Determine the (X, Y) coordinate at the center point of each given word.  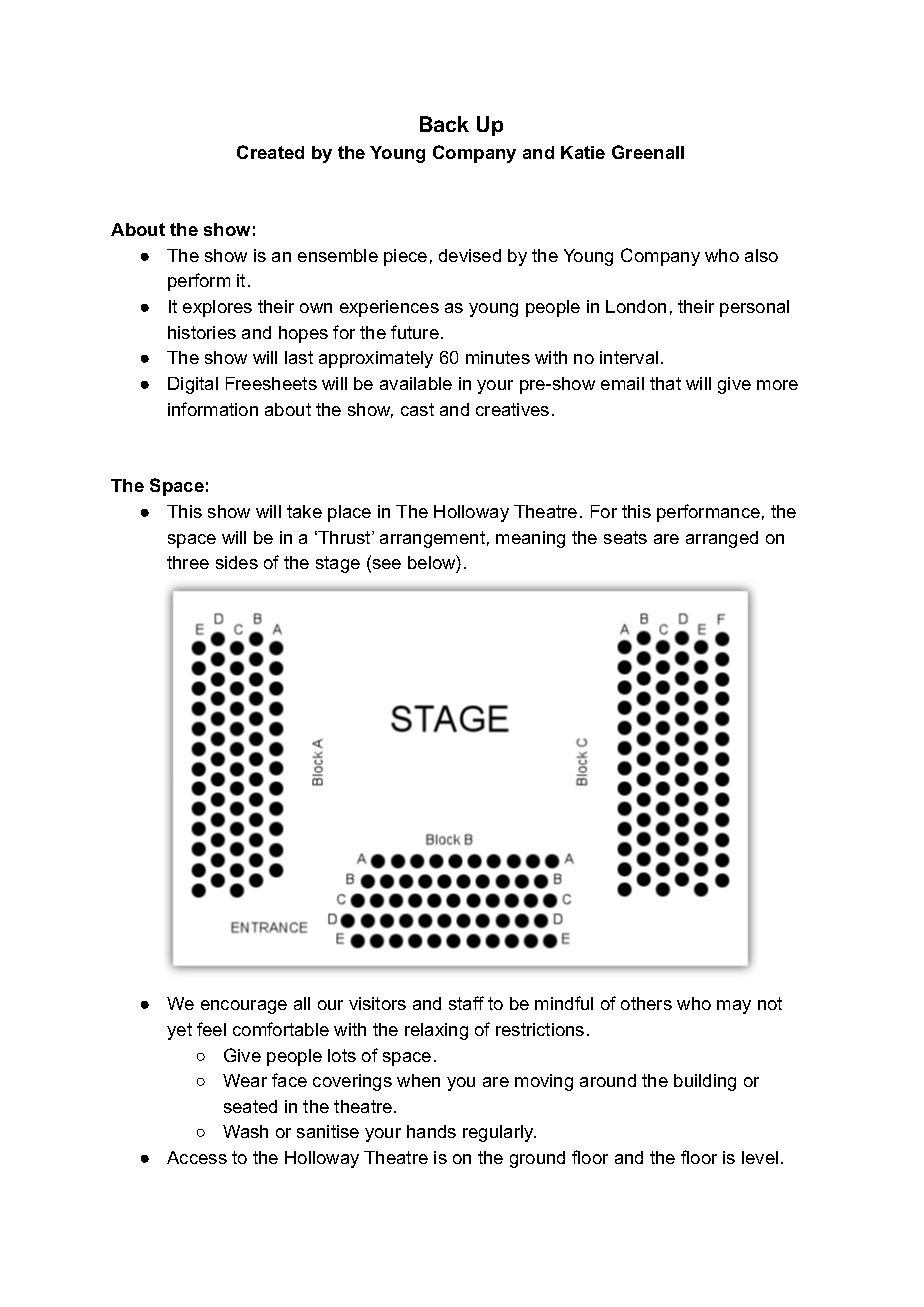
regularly (499, 1133)
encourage (244, 1007)
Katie (583, 152)
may (734, 1007)
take (304, 511)
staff (466, 1003)
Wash (245, 1131)
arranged (722, 539)
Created (270, 152)
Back (444, 124)
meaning (530, 539)
